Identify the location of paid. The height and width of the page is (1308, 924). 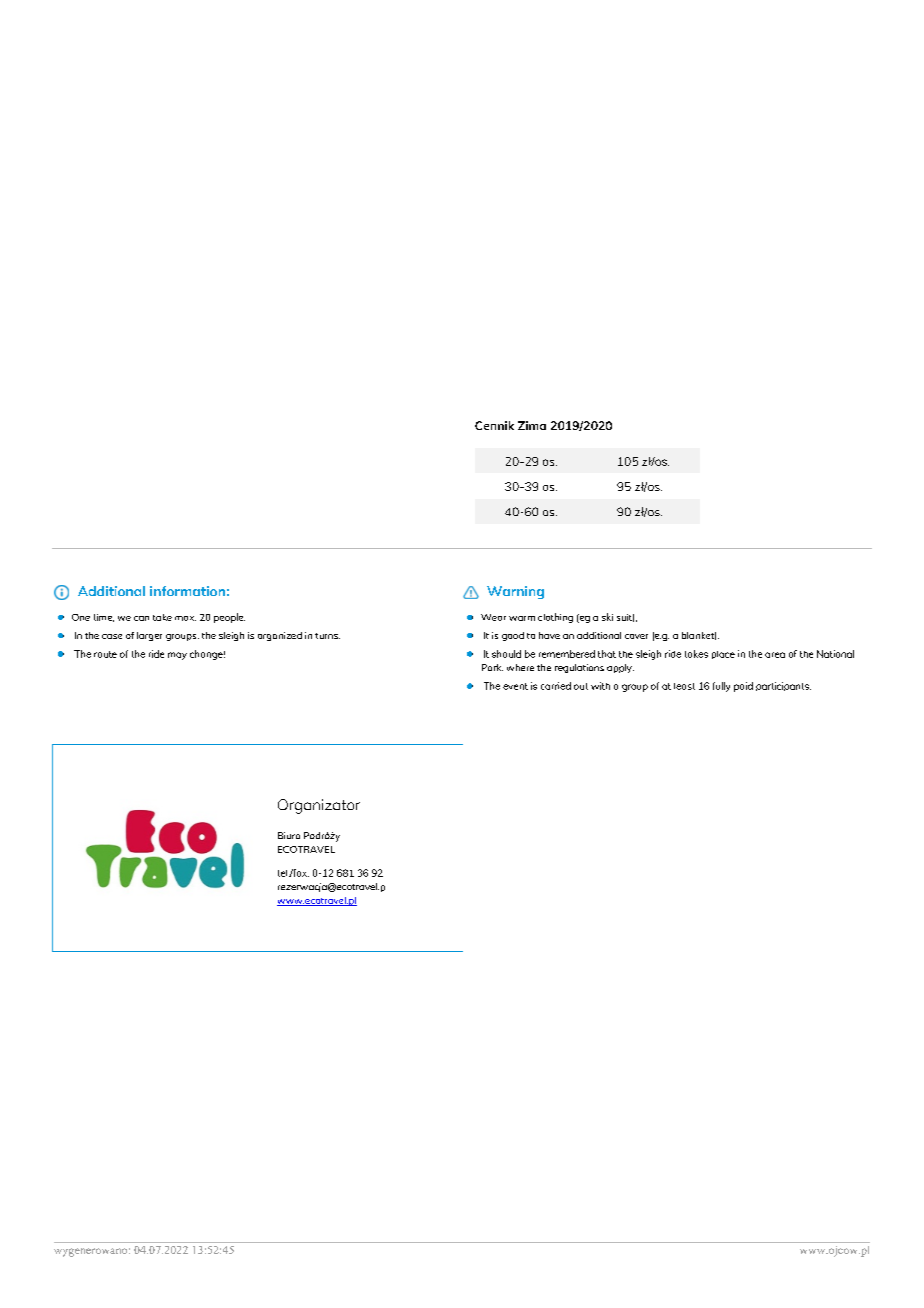
(743, 687).
